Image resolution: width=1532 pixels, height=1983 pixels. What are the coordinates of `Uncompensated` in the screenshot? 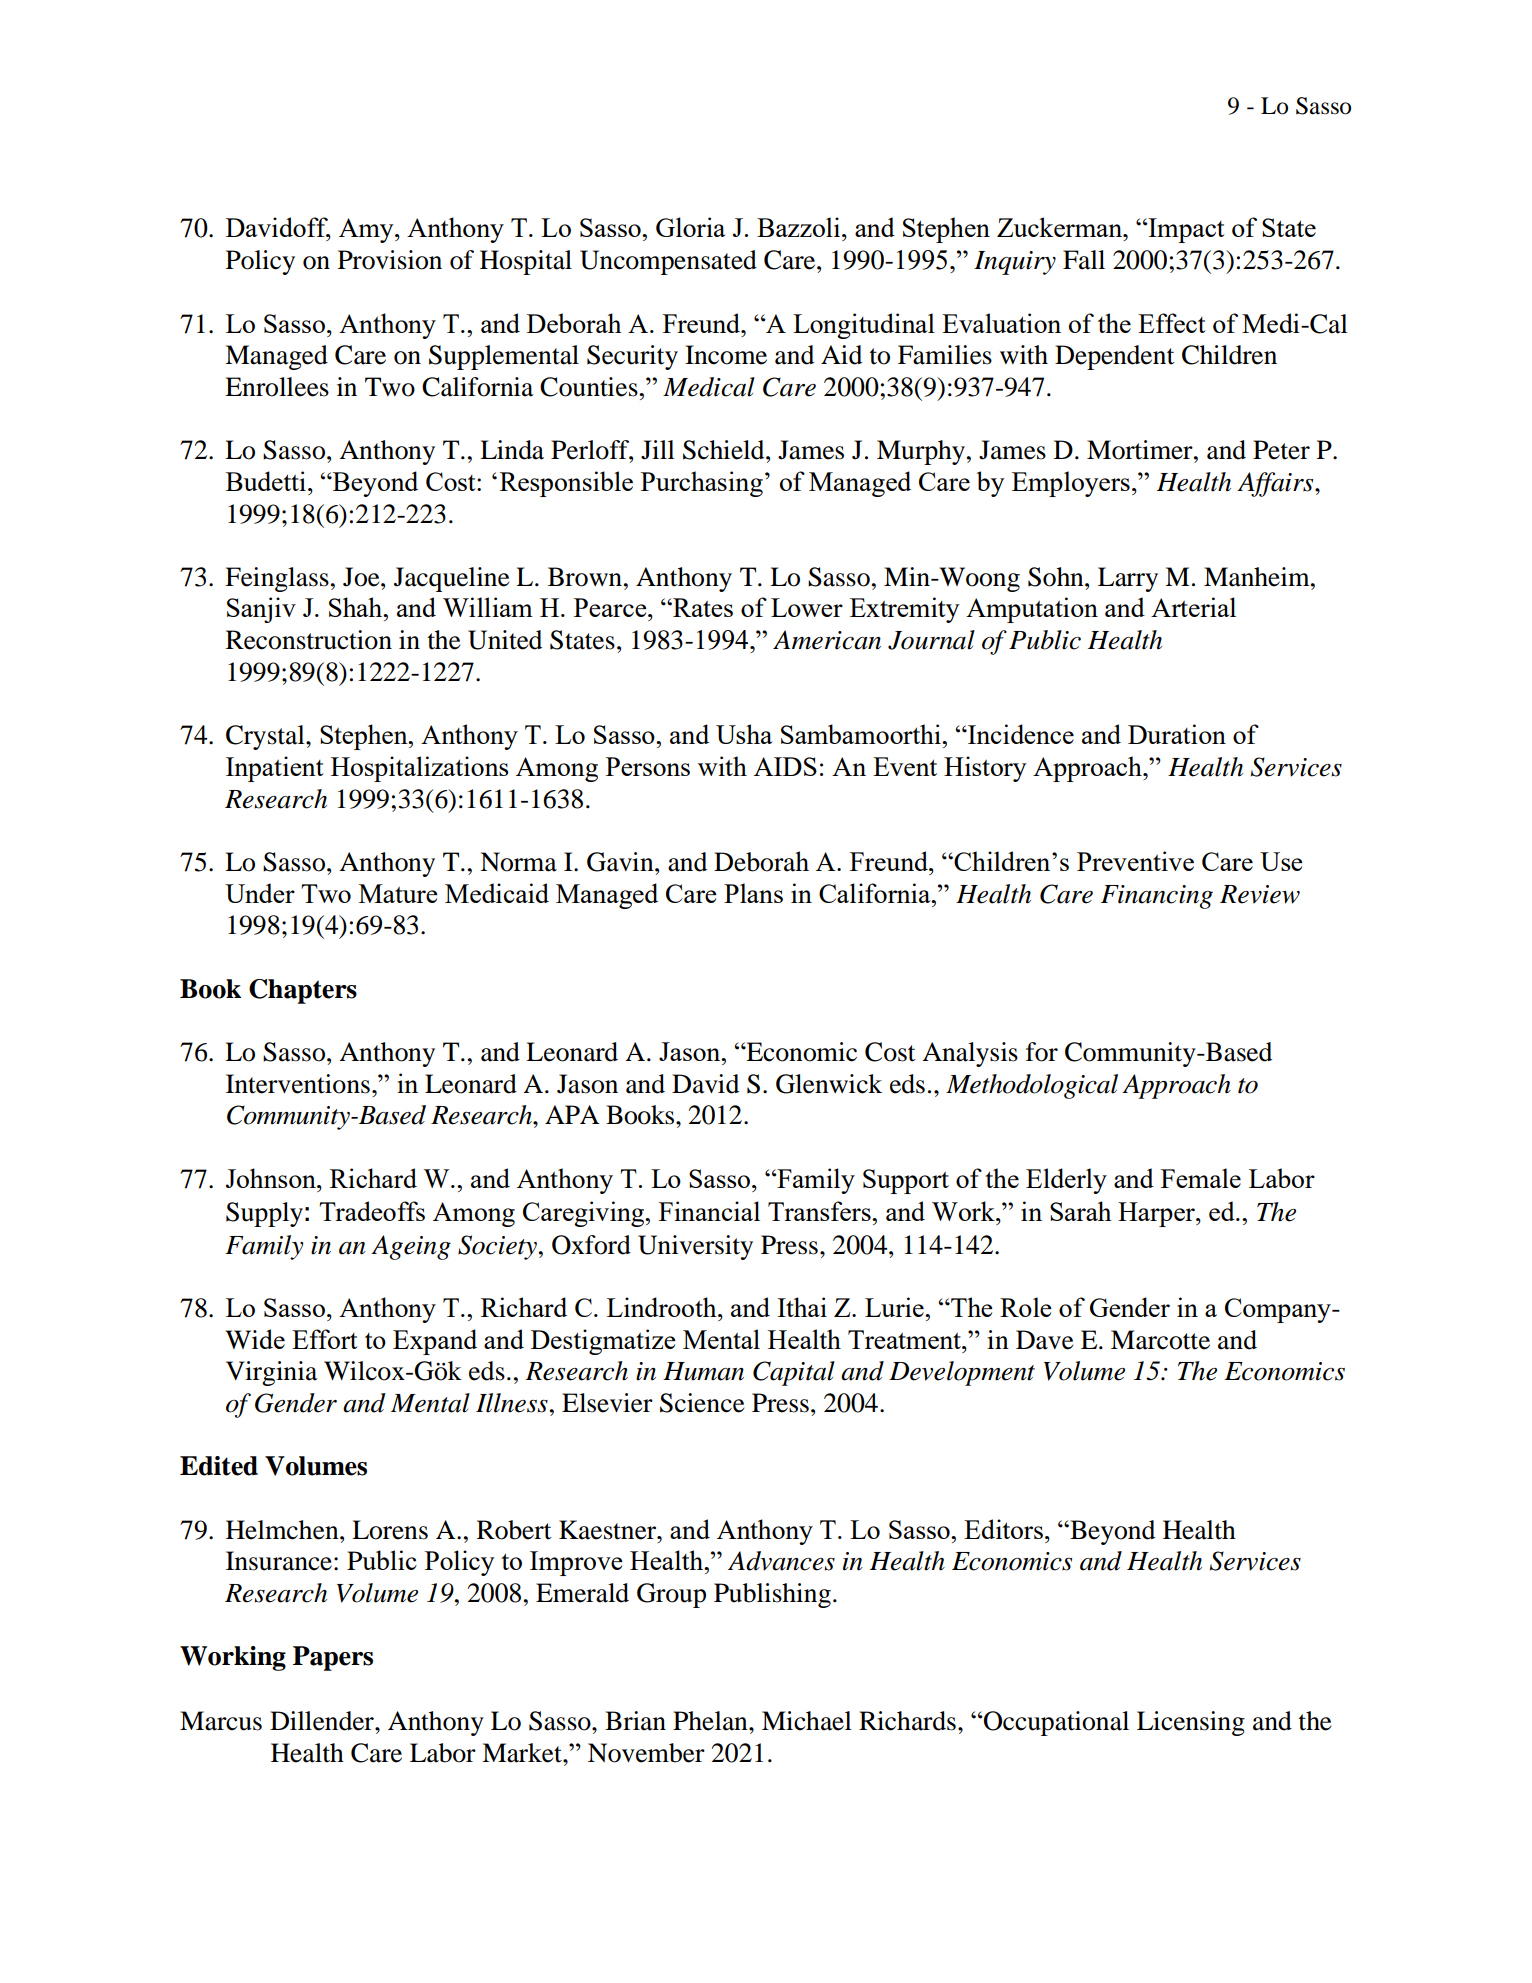 It's located at (668, 262).
